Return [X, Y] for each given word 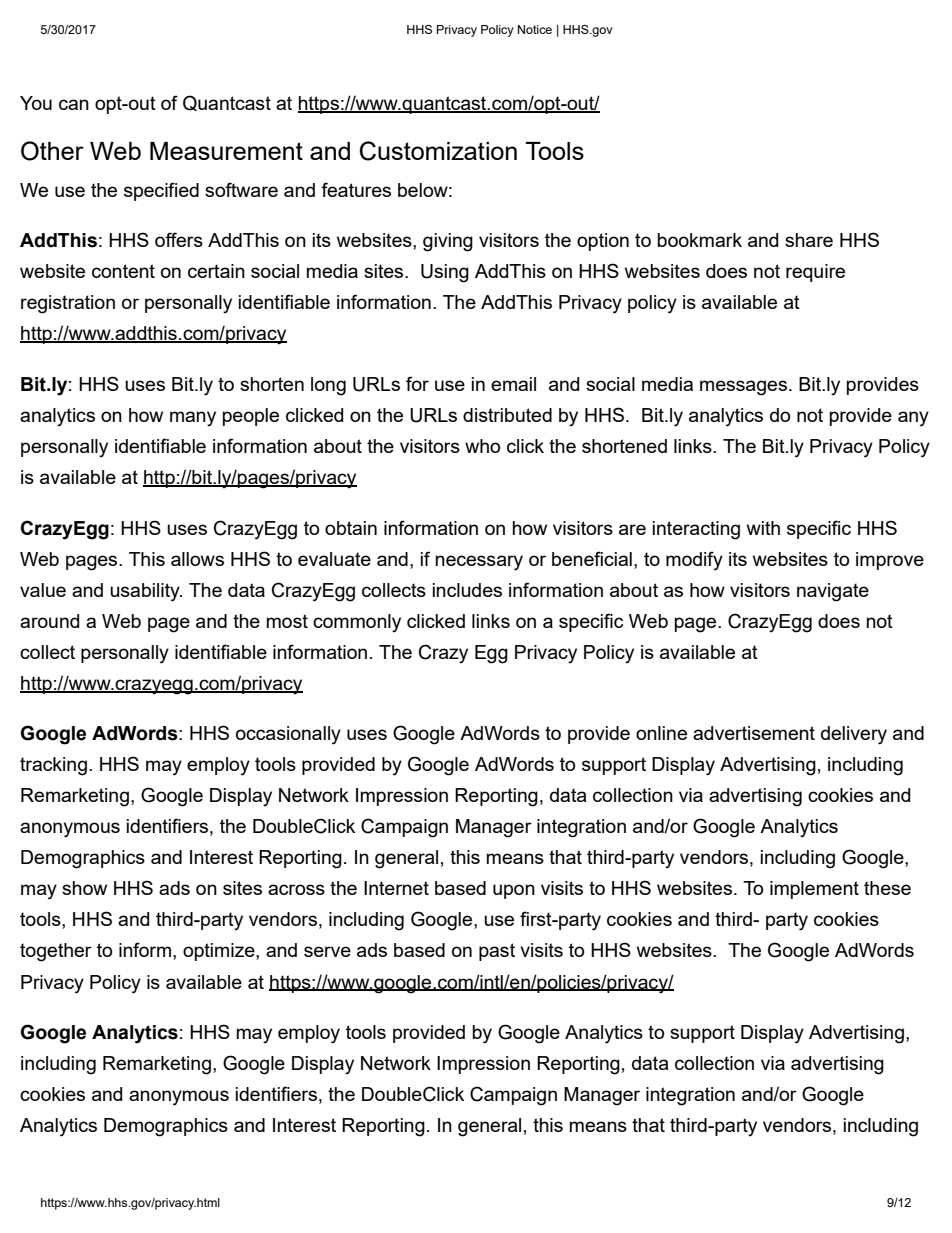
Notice [535, 29]
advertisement [754, 733]
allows [197, 559]
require [815, 273]
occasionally [288, 735]
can [74, 104]
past [497, 952]
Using [445, 273]
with [763, 528]
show [84, 888]
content [123, 271]
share [809, 240]
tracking [53, 766]
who [482, 446]
